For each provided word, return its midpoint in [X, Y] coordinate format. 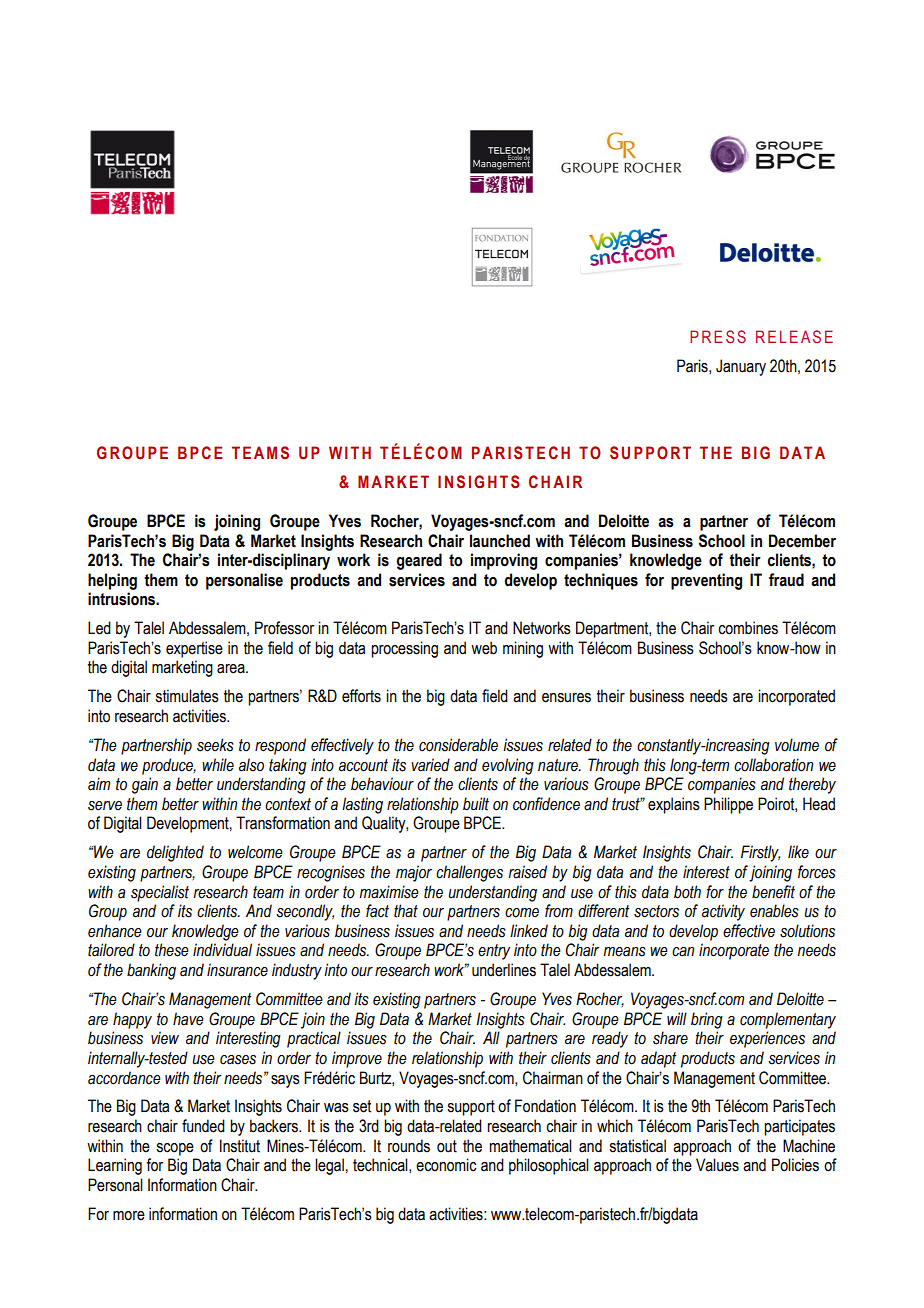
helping [112, 581]
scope [175, 1149]
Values [717, 1165]
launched [500, 541]
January [741, 367]
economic [446, 1165]
